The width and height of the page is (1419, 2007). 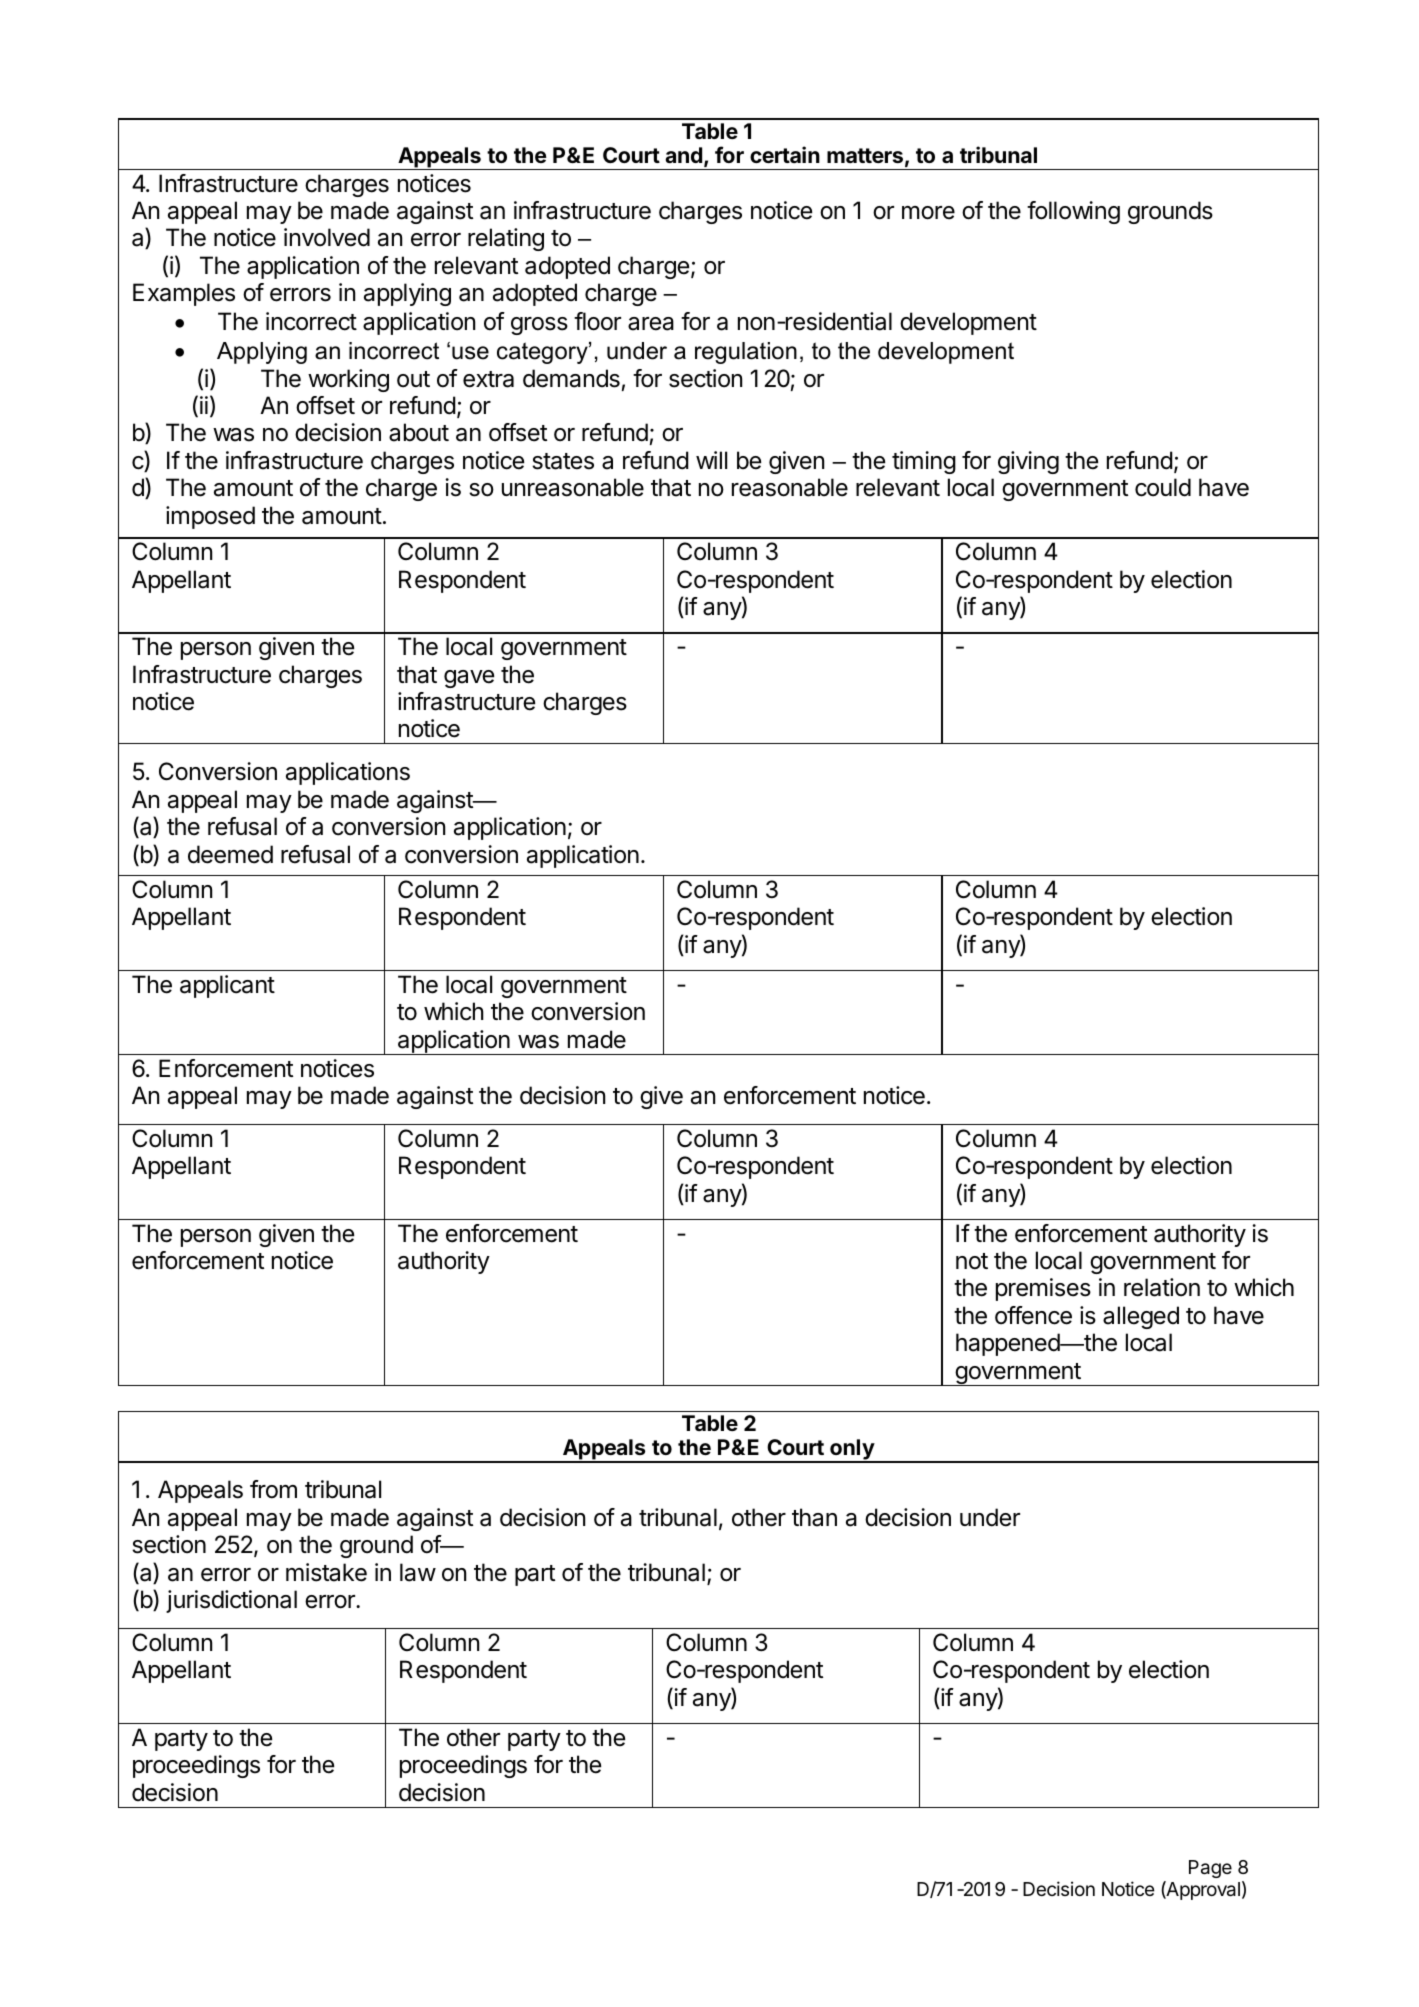 What do you see at coordinates (785, 154) in the page?
I see `certain` at bounding box center [785, 154].
